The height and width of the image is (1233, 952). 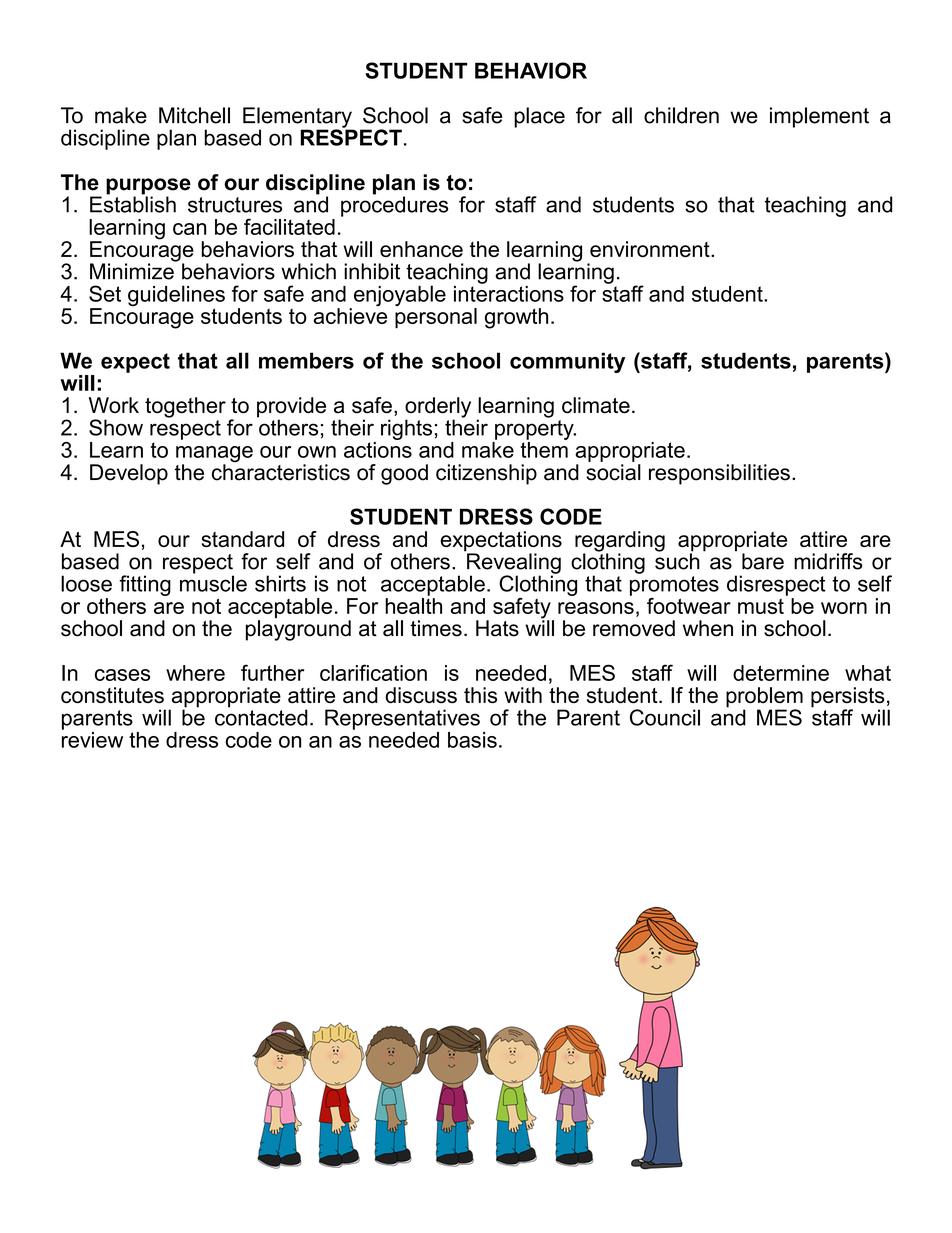 I want to click on implement, so click(x=819, y=117).
